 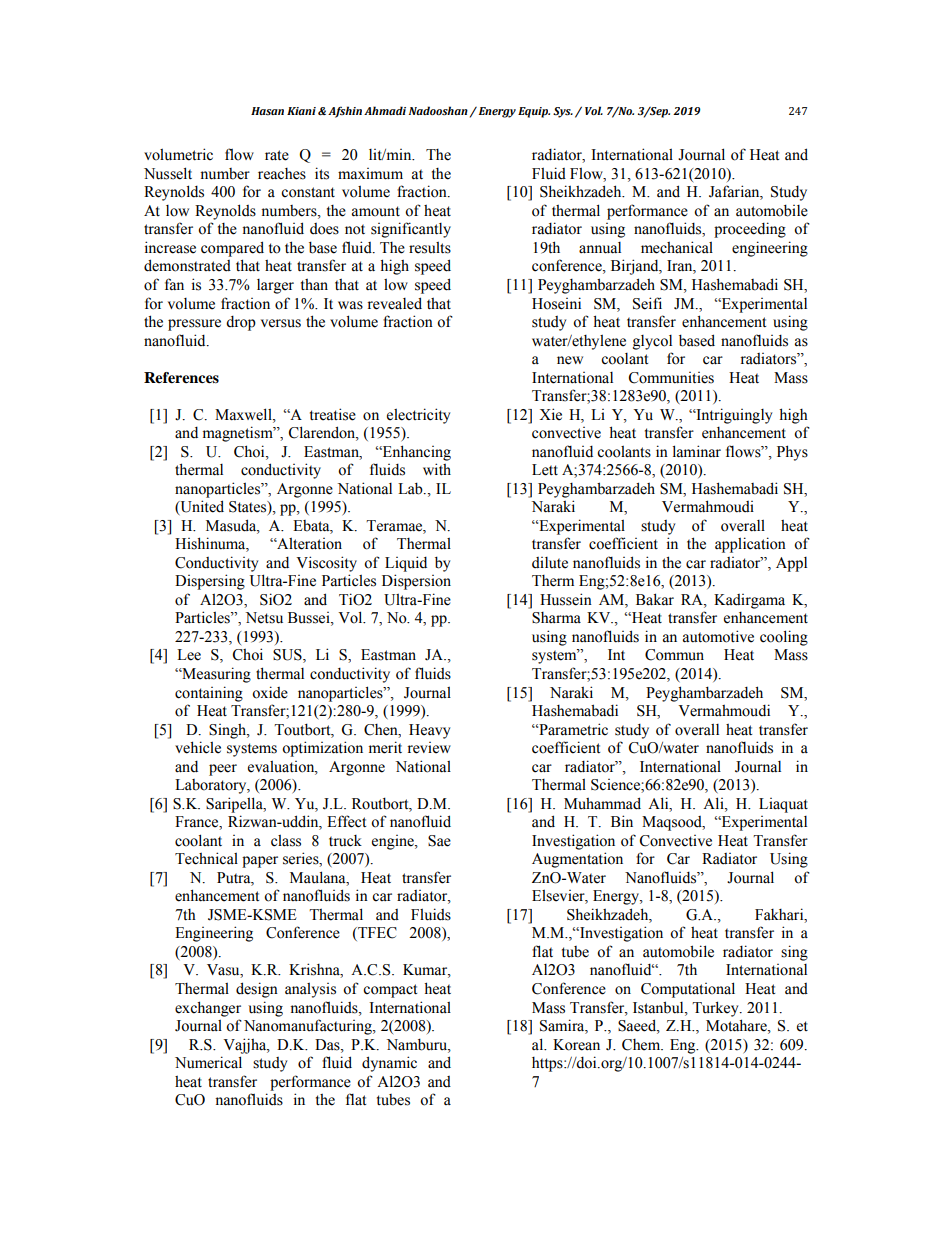 I want to click on Maxwell, so click(x=244, y=414).
